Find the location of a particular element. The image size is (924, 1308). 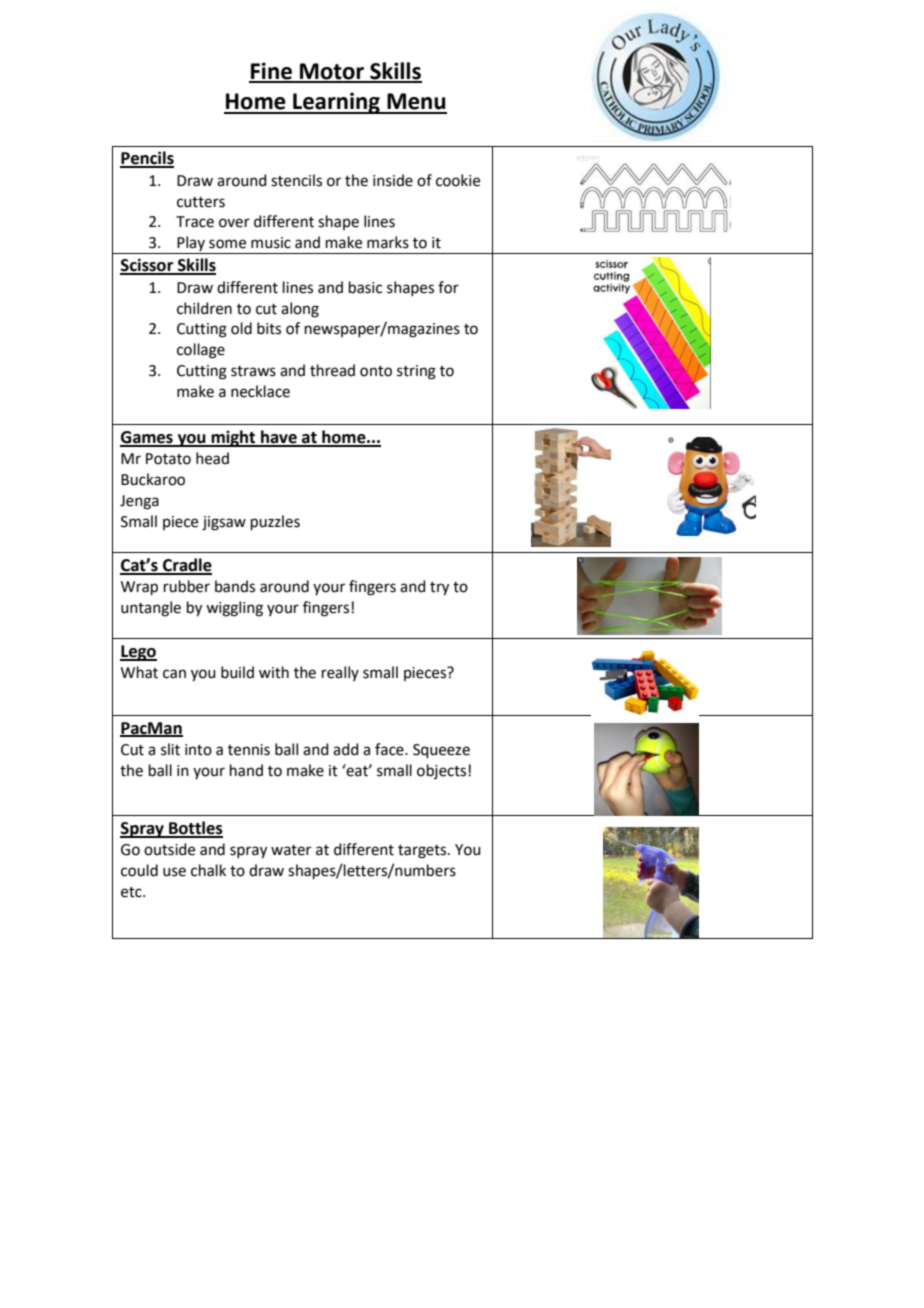

Pencils is located at coordinates (147, 159).
